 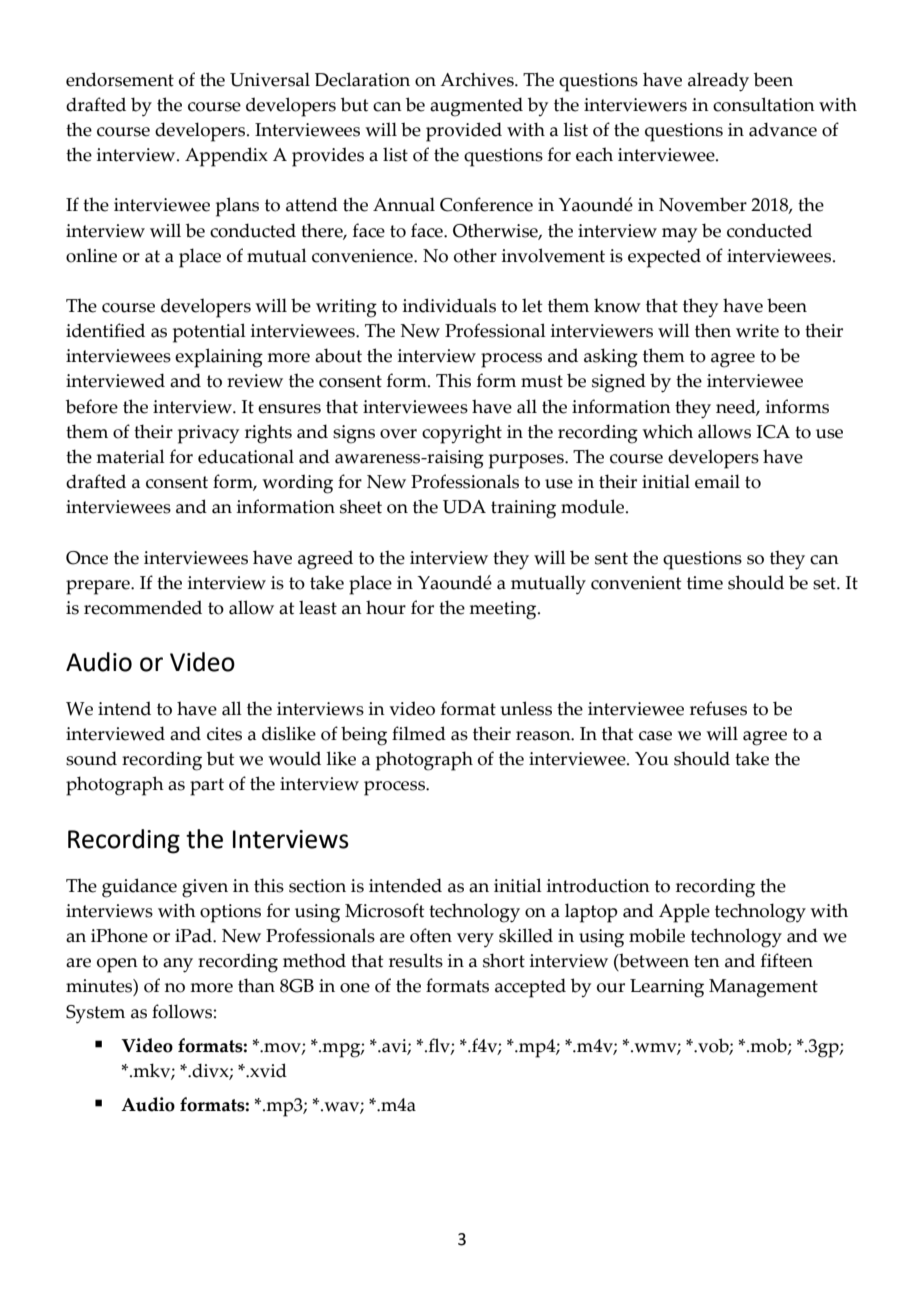 What do you see at coordinates (178, 965) in the screenshot?
I see `any` at bounding box center [178, 965].
